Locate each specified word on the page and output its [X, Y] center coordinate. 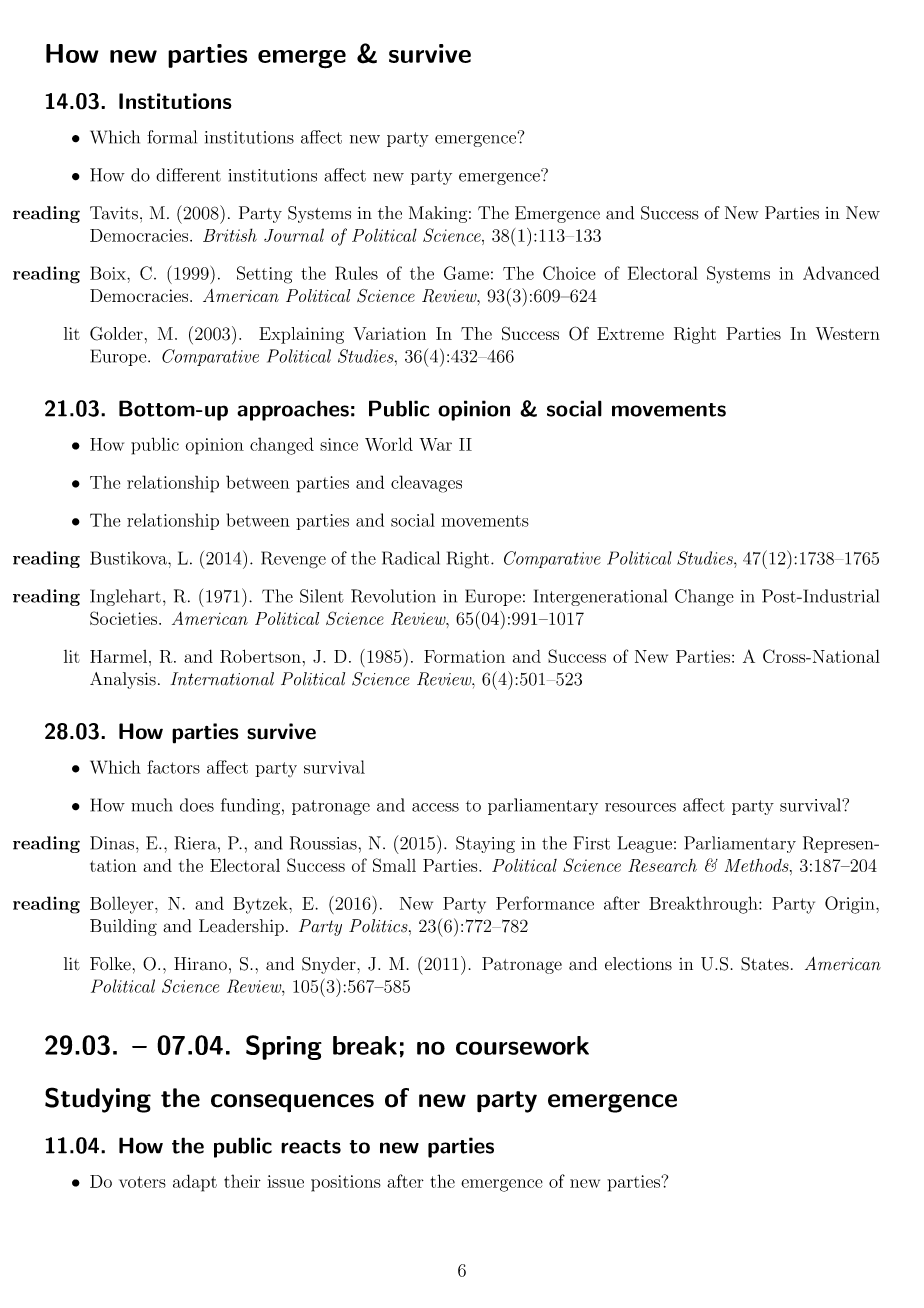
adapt [195, 1183]
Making [438, 214]
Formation [464, 656]
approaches [293, 410]
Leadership [241, 927]
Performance [545, 903]
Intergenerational [600, 597]
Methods [757, 865]
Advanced [841, 273]
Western [848, 333]
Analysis [123, 680]
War [435, 444]
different [188, 175]
